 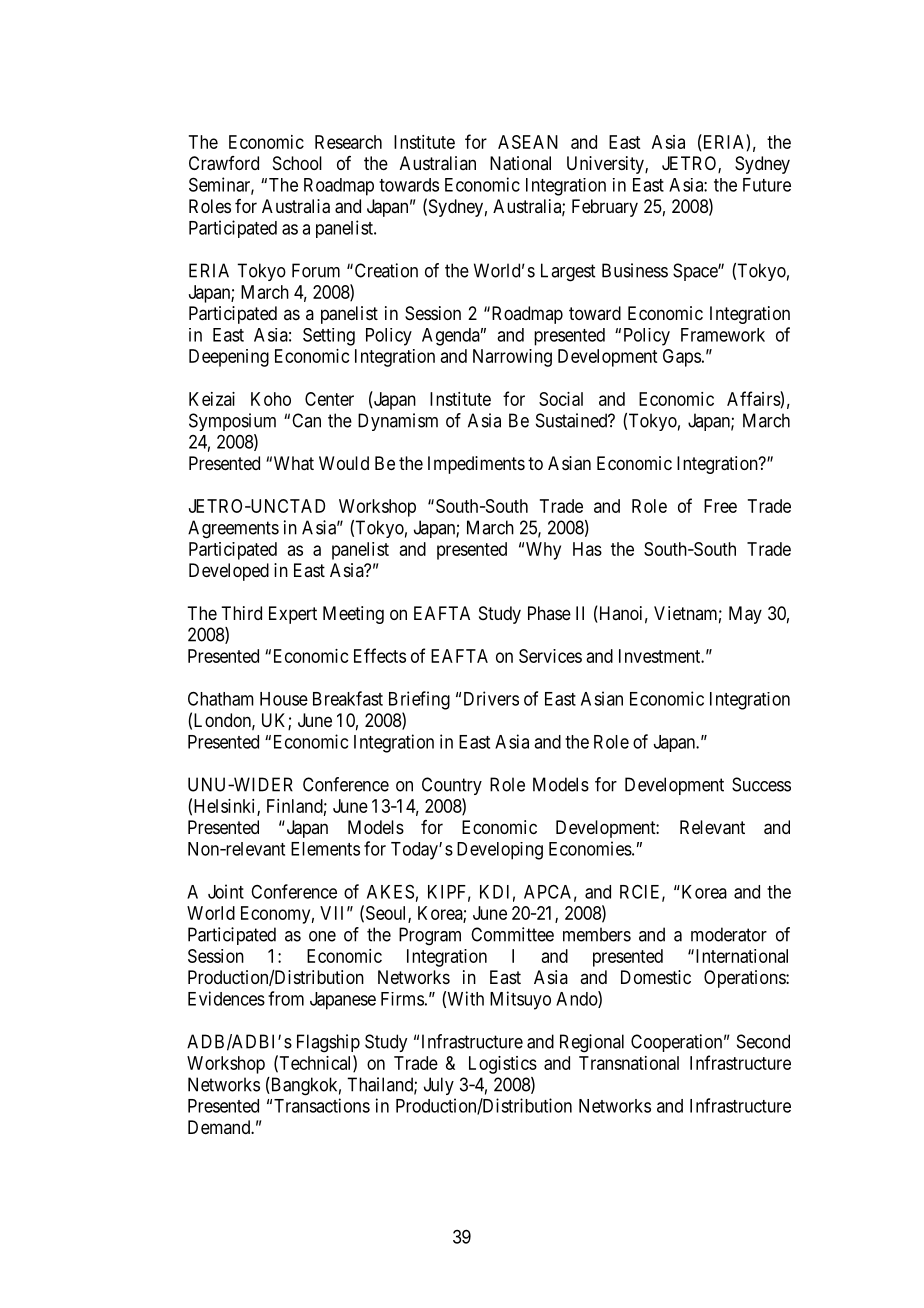 What do you see at coordinates (500, 851) in the screenshot?
I see `Developing` at bounding box center [500, 851].
